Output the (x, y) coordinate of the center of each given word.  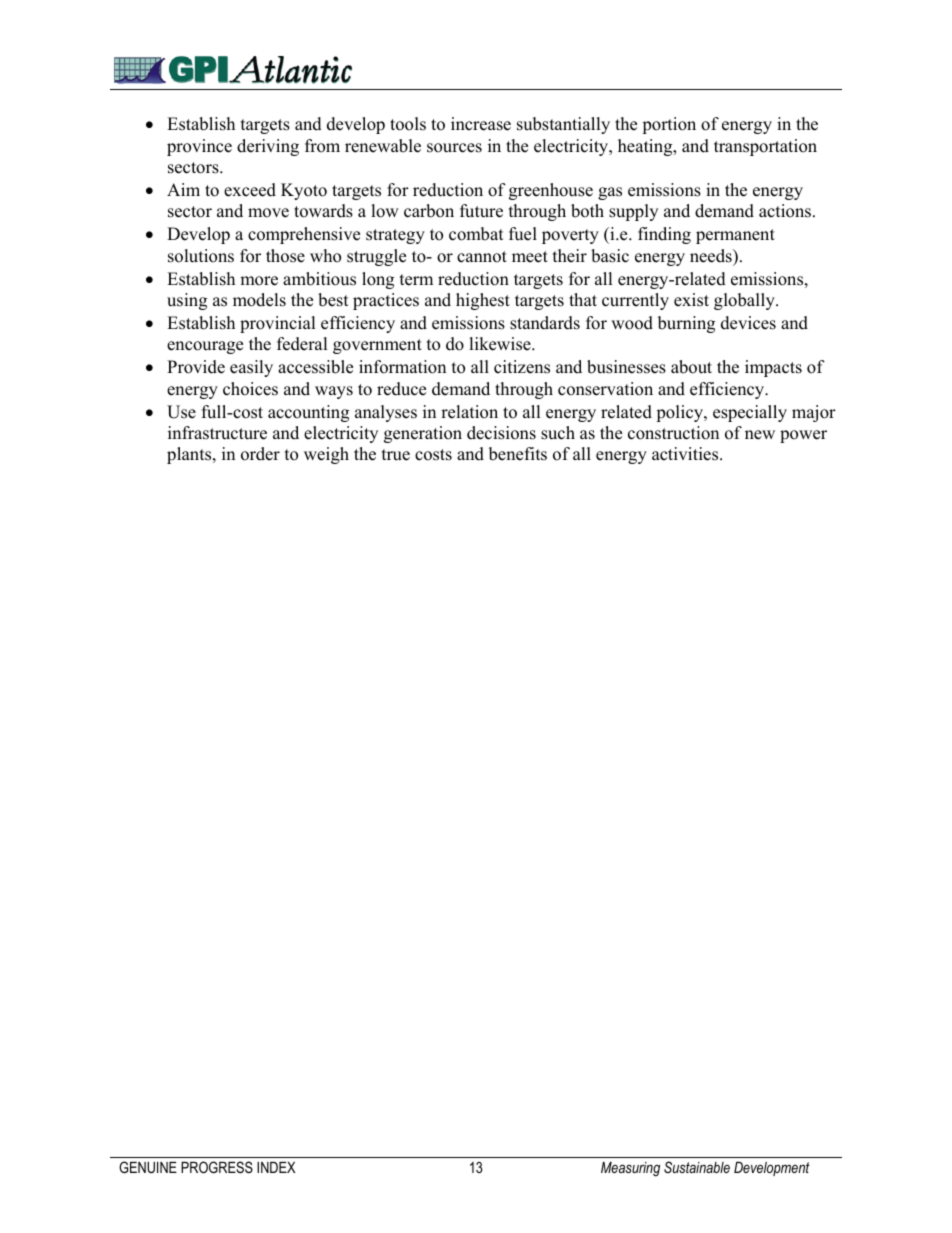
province (199, 147)
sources (454, 148)
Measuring (630, 1169)
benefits (518, 454)
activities (686, 454)
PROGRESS (217, 1167)
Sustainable (697, 1167)
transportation (765, 147)
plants (190, 455)
